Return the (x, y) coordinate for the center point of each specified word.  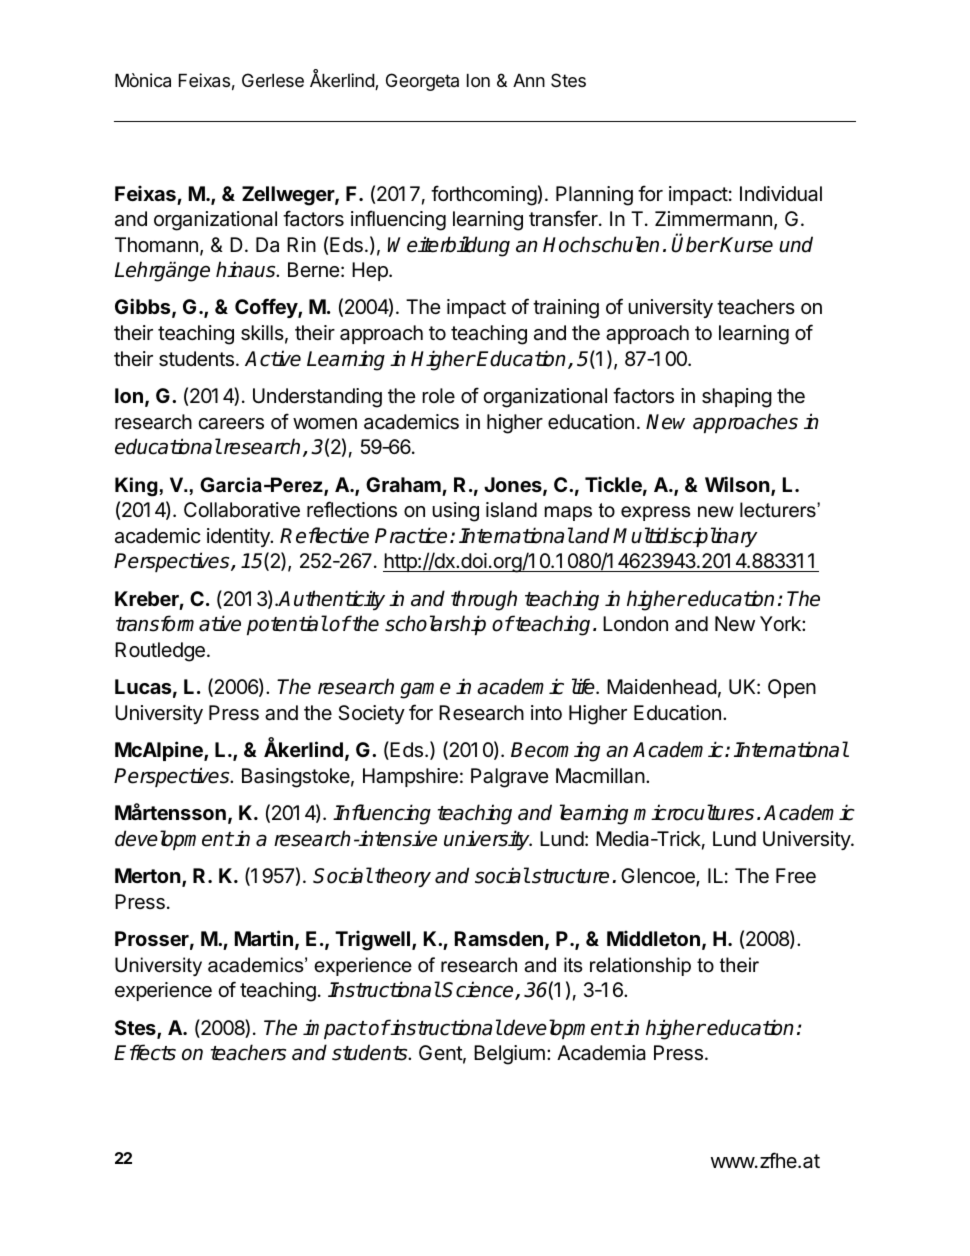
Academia (601, 1053)
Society (371, 714)
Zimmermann (713, 219)
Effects (145, 1052)
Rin (301, 244)
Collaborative (242, 510)
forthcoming (484, 195)
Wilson (738, 485)
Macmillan (600, 776)
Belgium (509, 1055)
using (455, 512)
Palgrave (510, 778)
